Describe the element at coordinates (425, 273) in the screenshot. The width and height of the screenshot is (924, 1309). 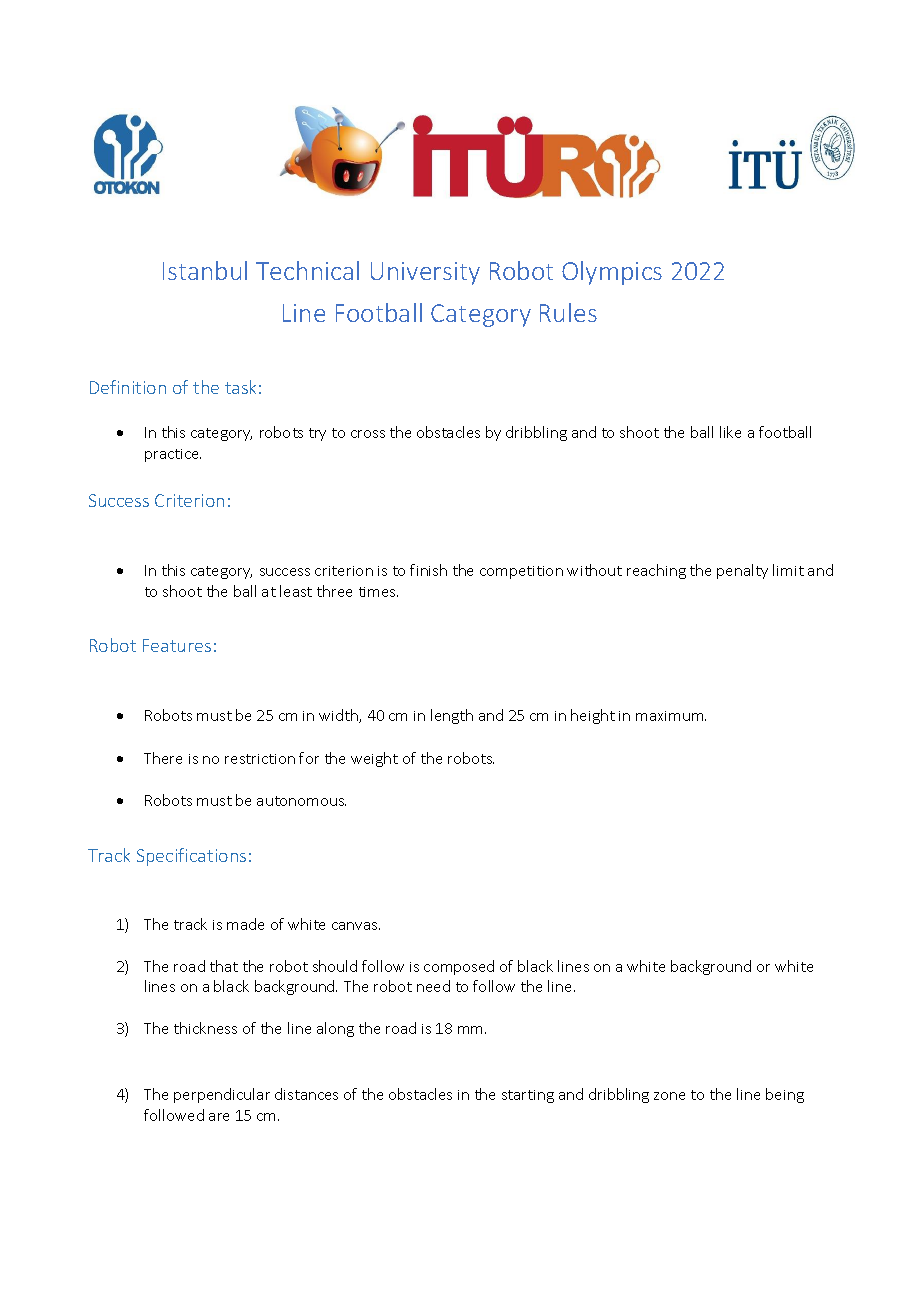
I see `University` at that location.
